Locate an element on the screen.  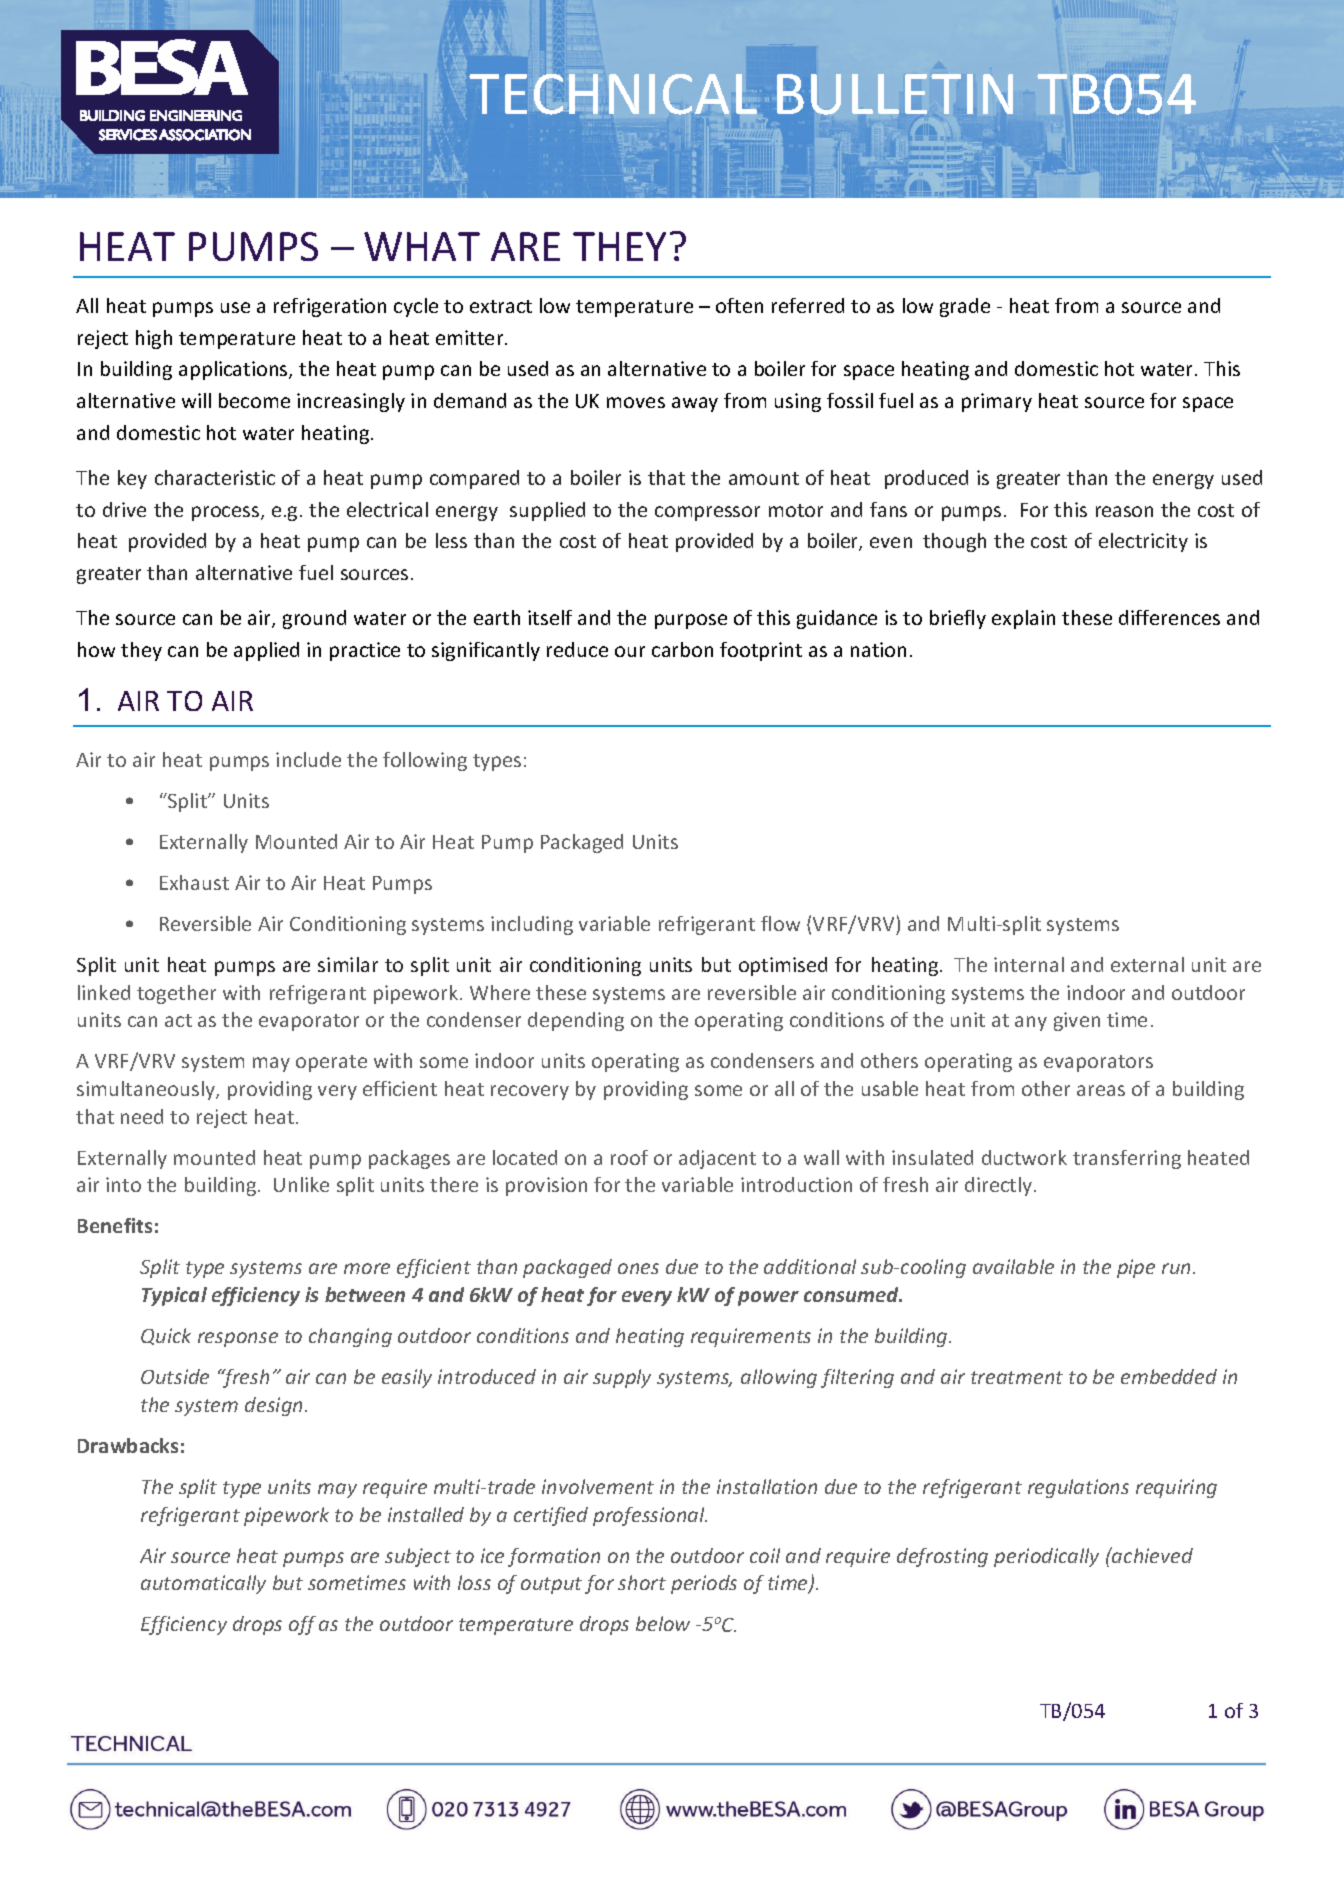
TECHNICAL is located at coordinates (613, 94).
